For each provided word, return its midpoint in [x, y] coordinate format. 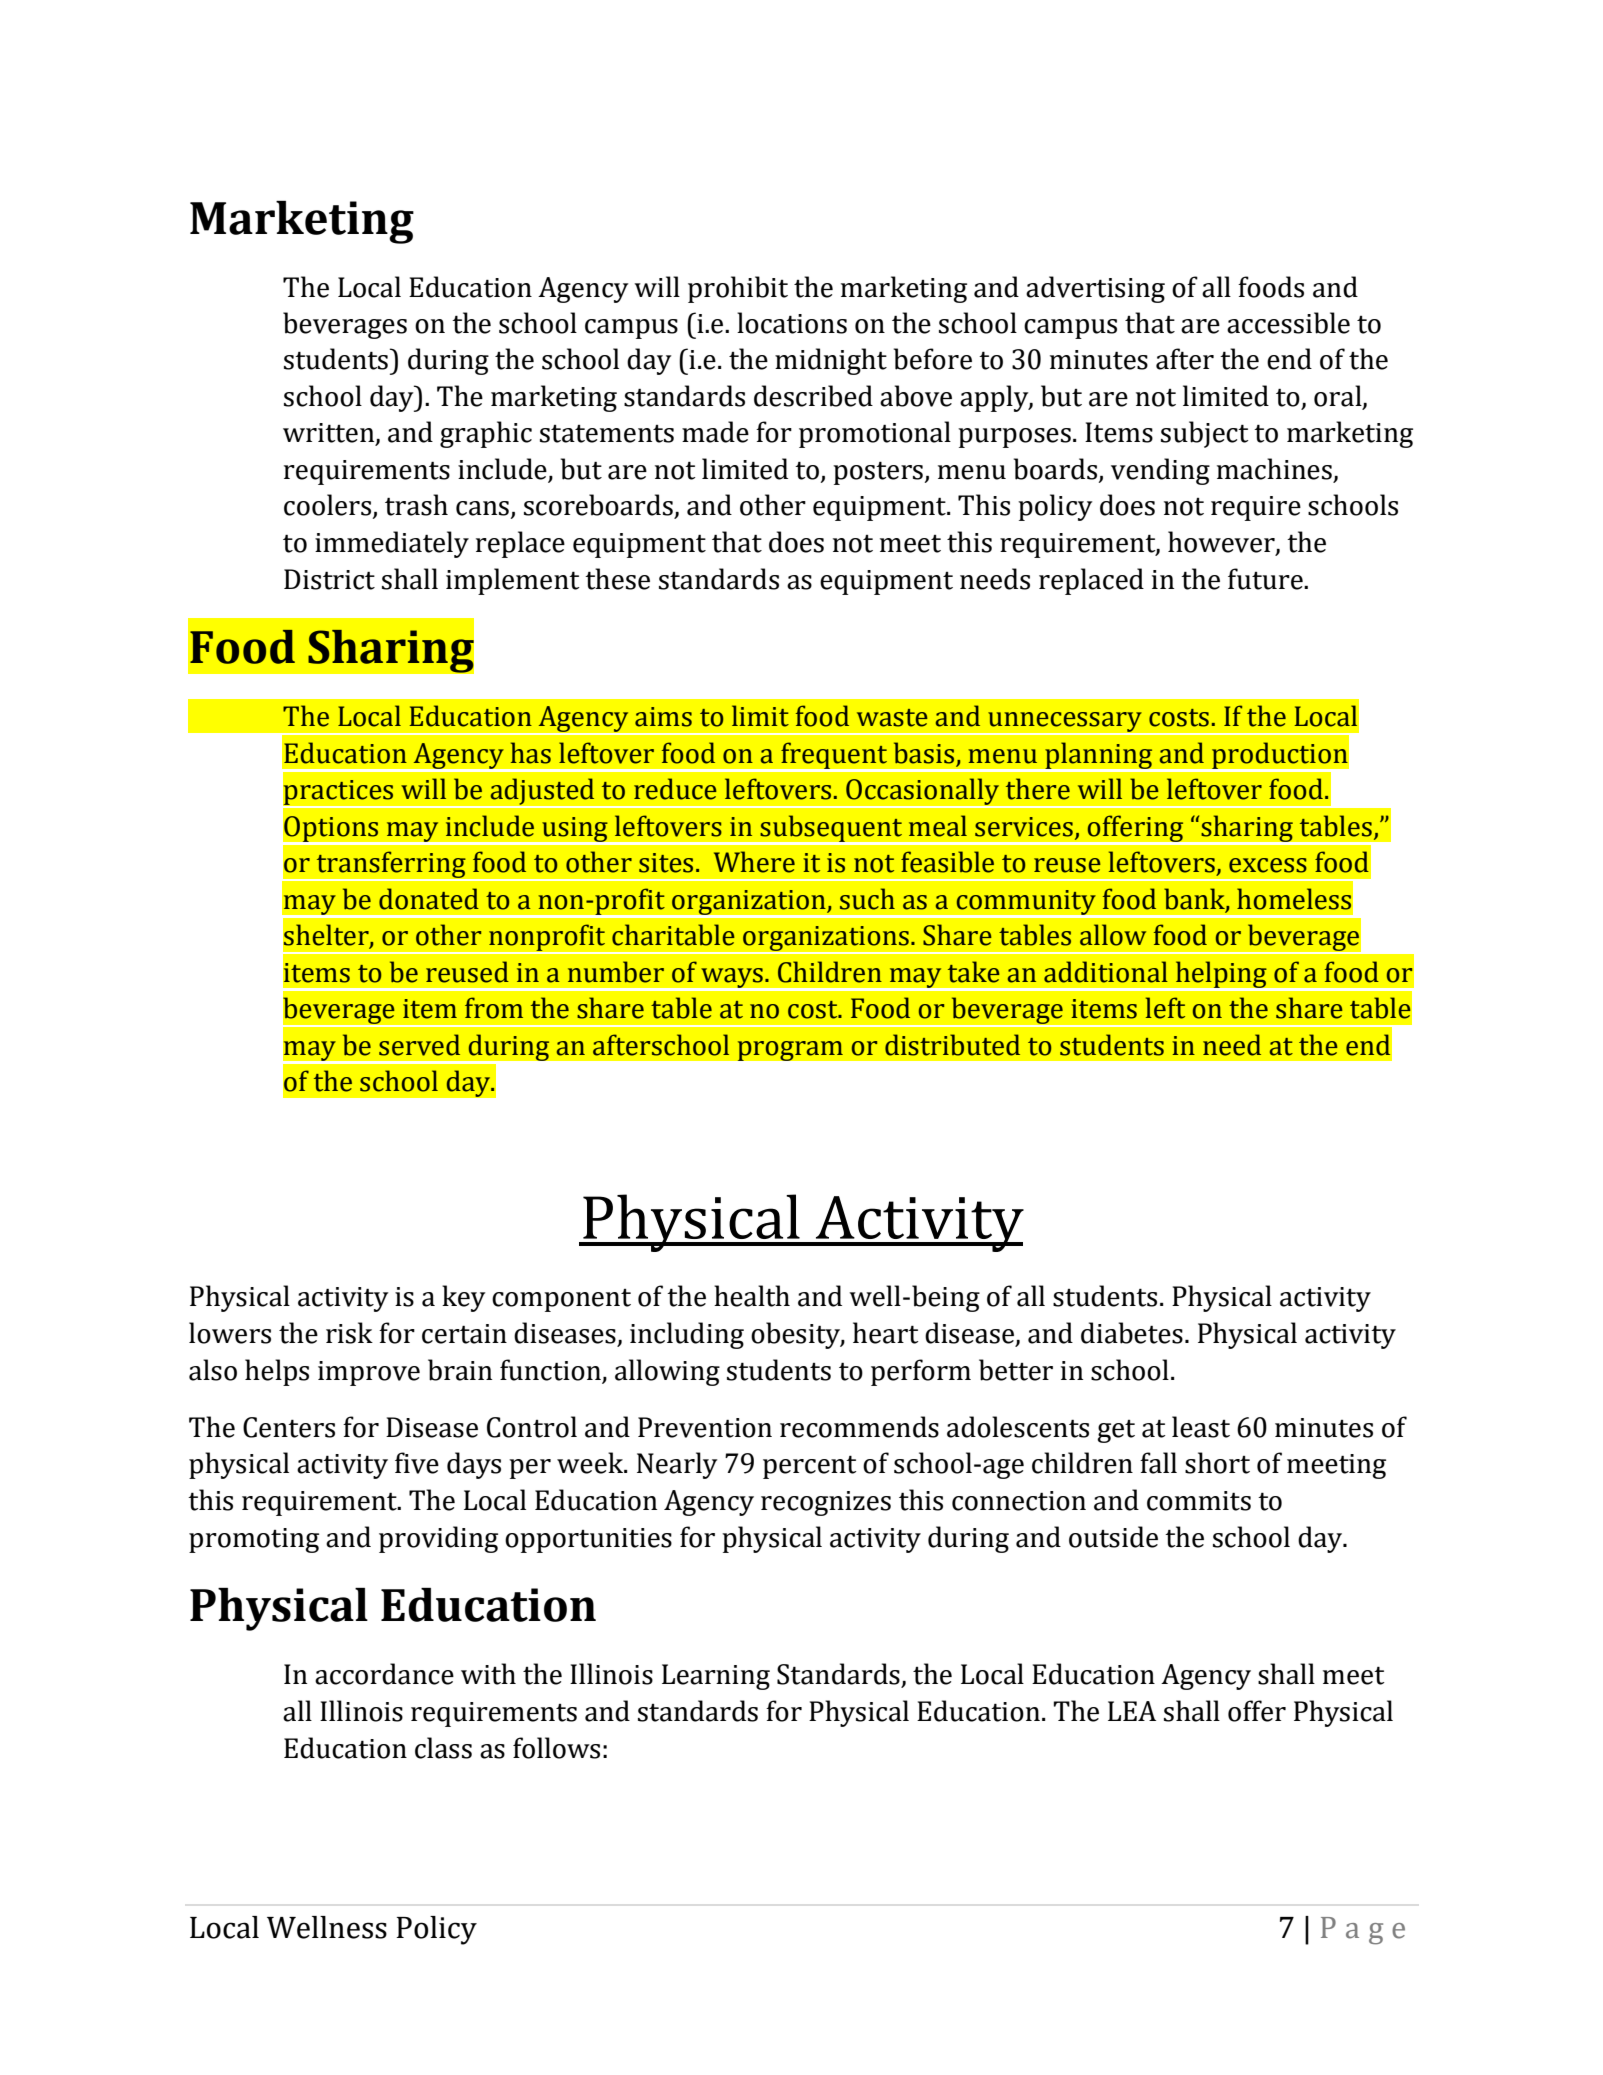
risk [349, 1333]
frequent [834, 756]
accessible [1288, 323]
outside [1113, 1537]
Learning [716, 1677]
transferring [391, 866]
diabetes [1132, 1333]
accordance [384, 1674]
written [330, 434]
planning [1099, 757]
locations [792, 323]
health [752, 1296]
